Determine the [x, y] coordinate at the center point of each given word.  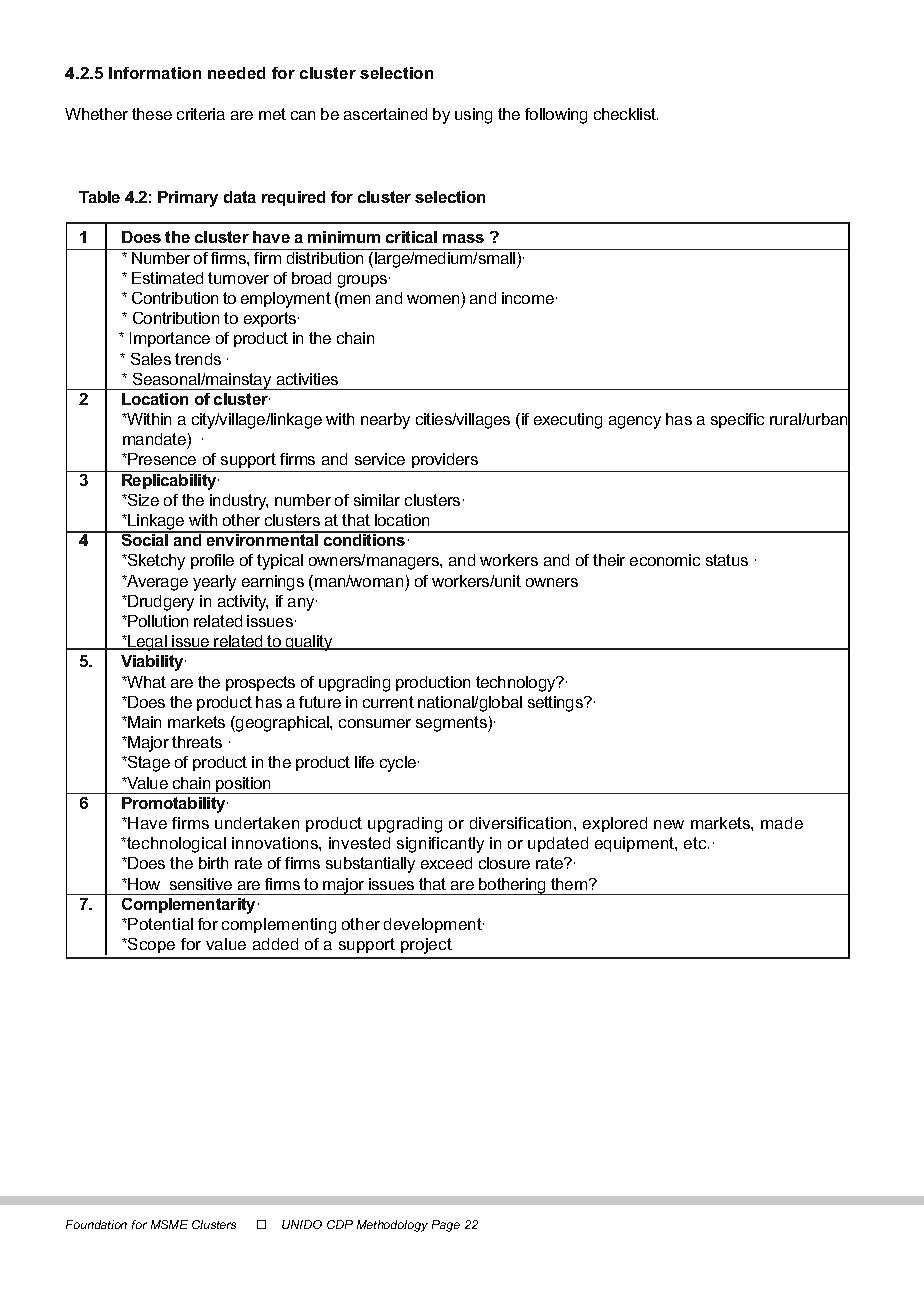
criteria [201, 114]
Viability [153, 663]
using [473, 116]
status [727, 560]
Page [446, 1226]
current [388, 702]
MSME [169, 1224]
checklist [626, 114]
